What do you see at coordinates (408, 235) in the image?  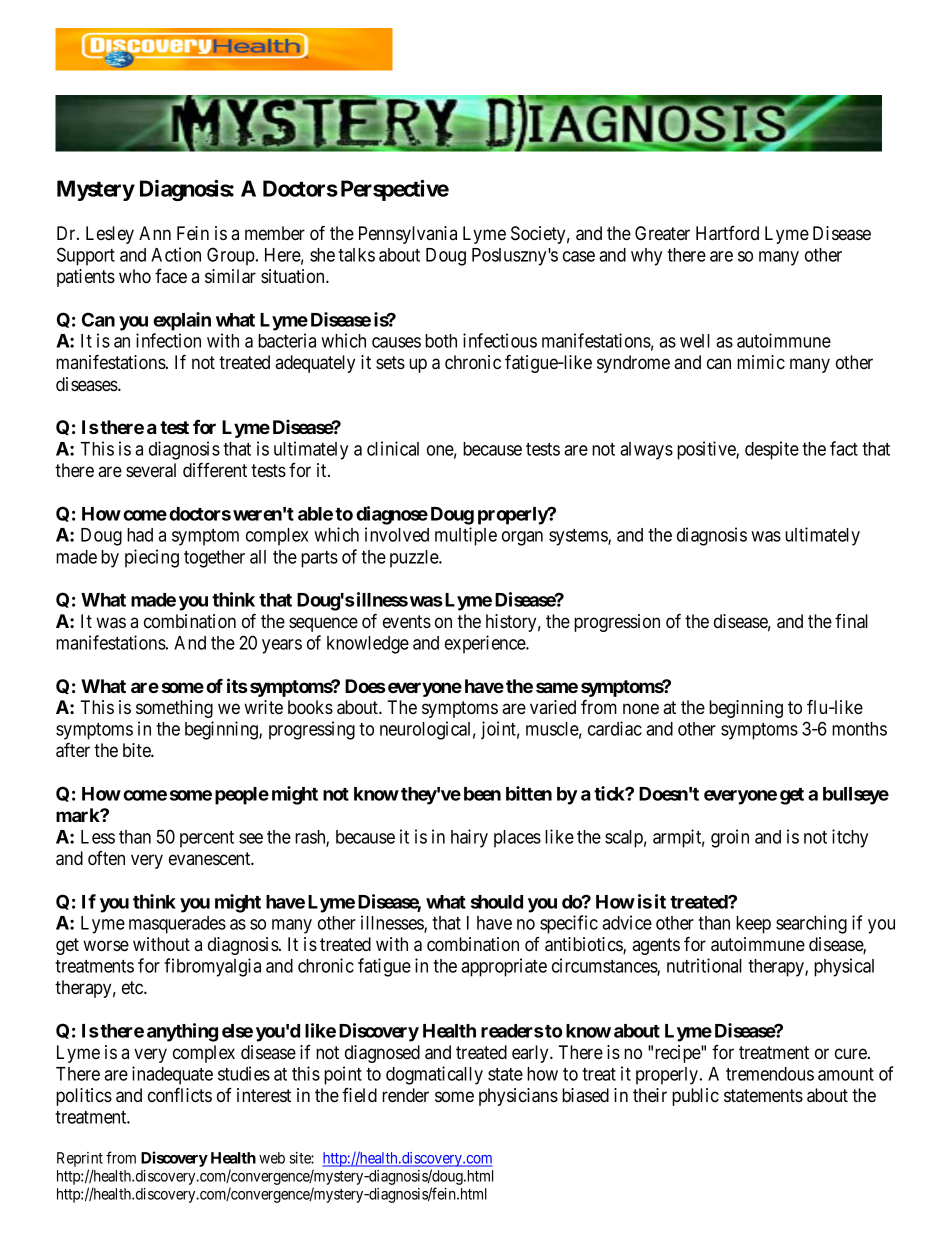 I see `Pennsylvania` at bounding box center [408, 235].
